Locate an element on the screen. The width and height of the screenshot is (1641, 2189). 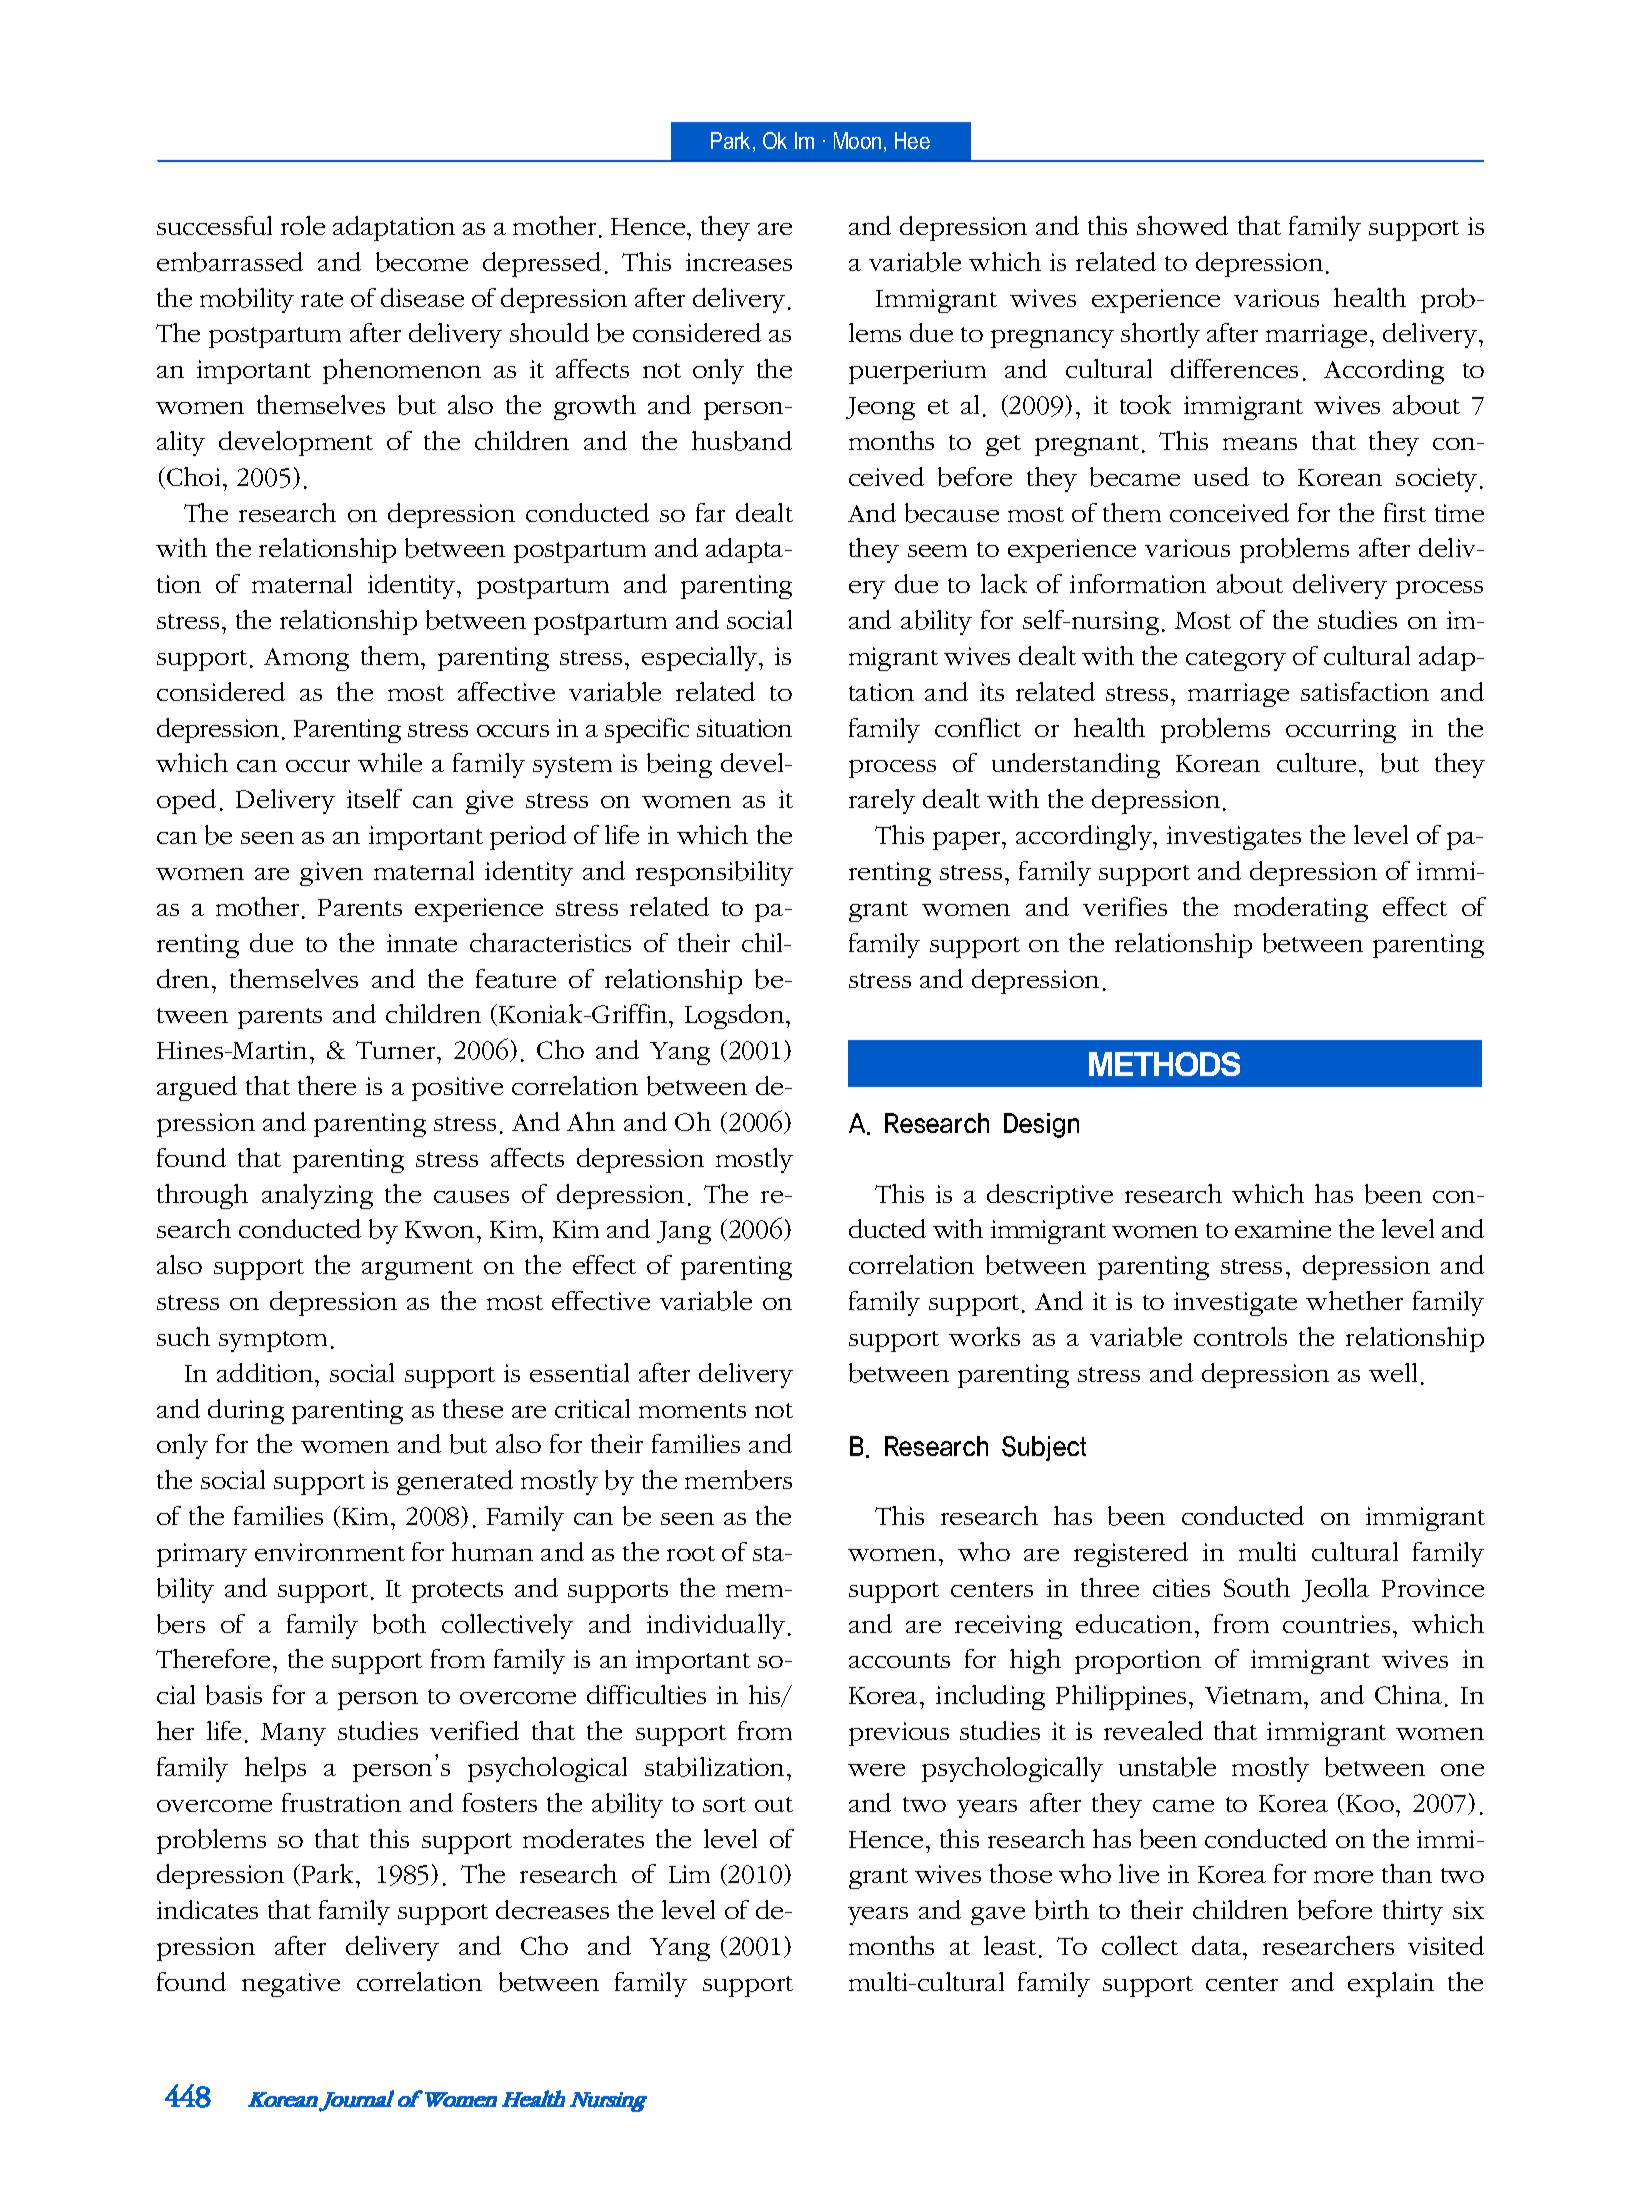
while is located at coordinates (390, 762).
